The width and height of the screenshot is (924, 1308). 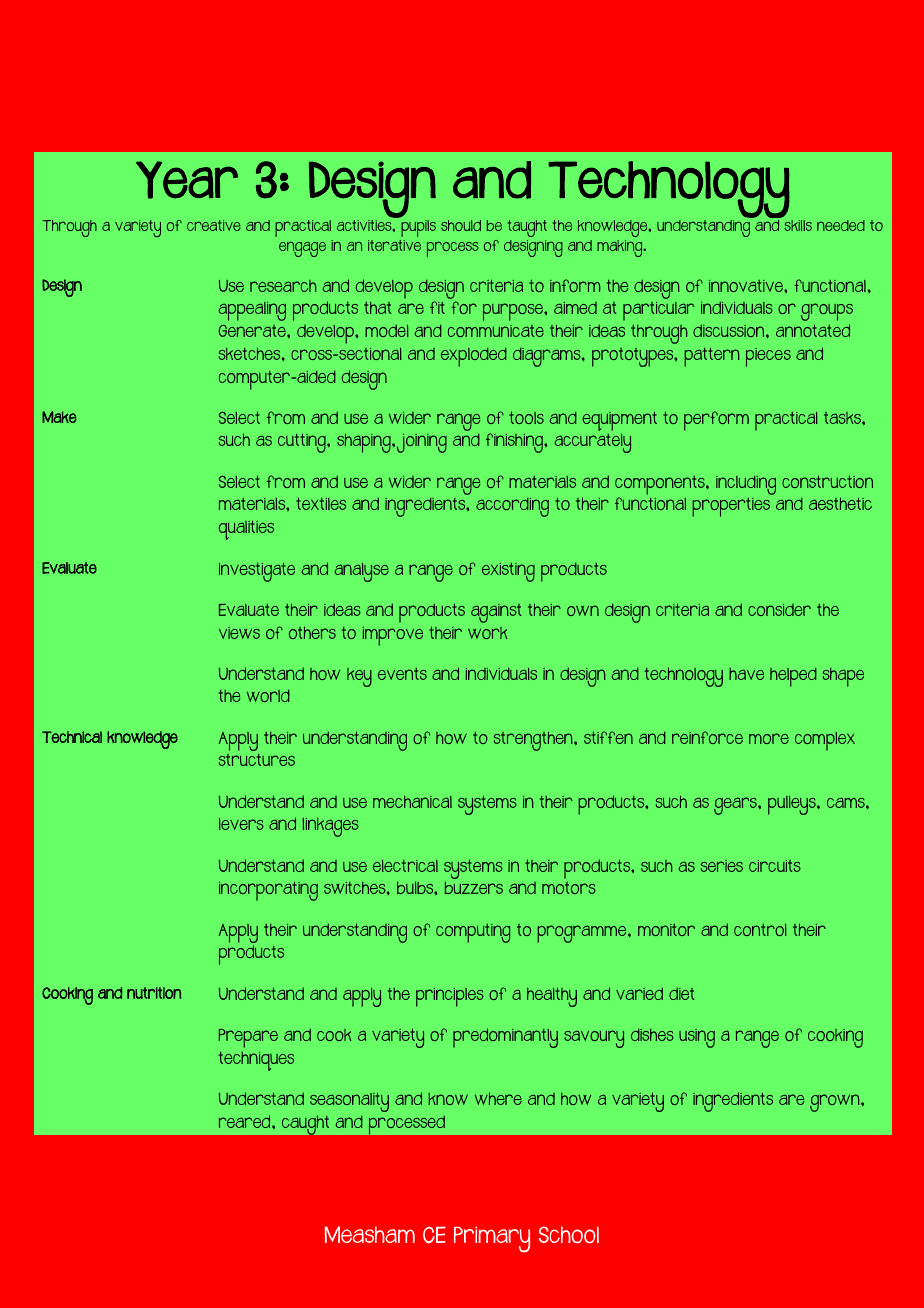 What do you see at coordinates (187, 180) in the screenshot?
I see `Year` at bounding box center [187, 180].
